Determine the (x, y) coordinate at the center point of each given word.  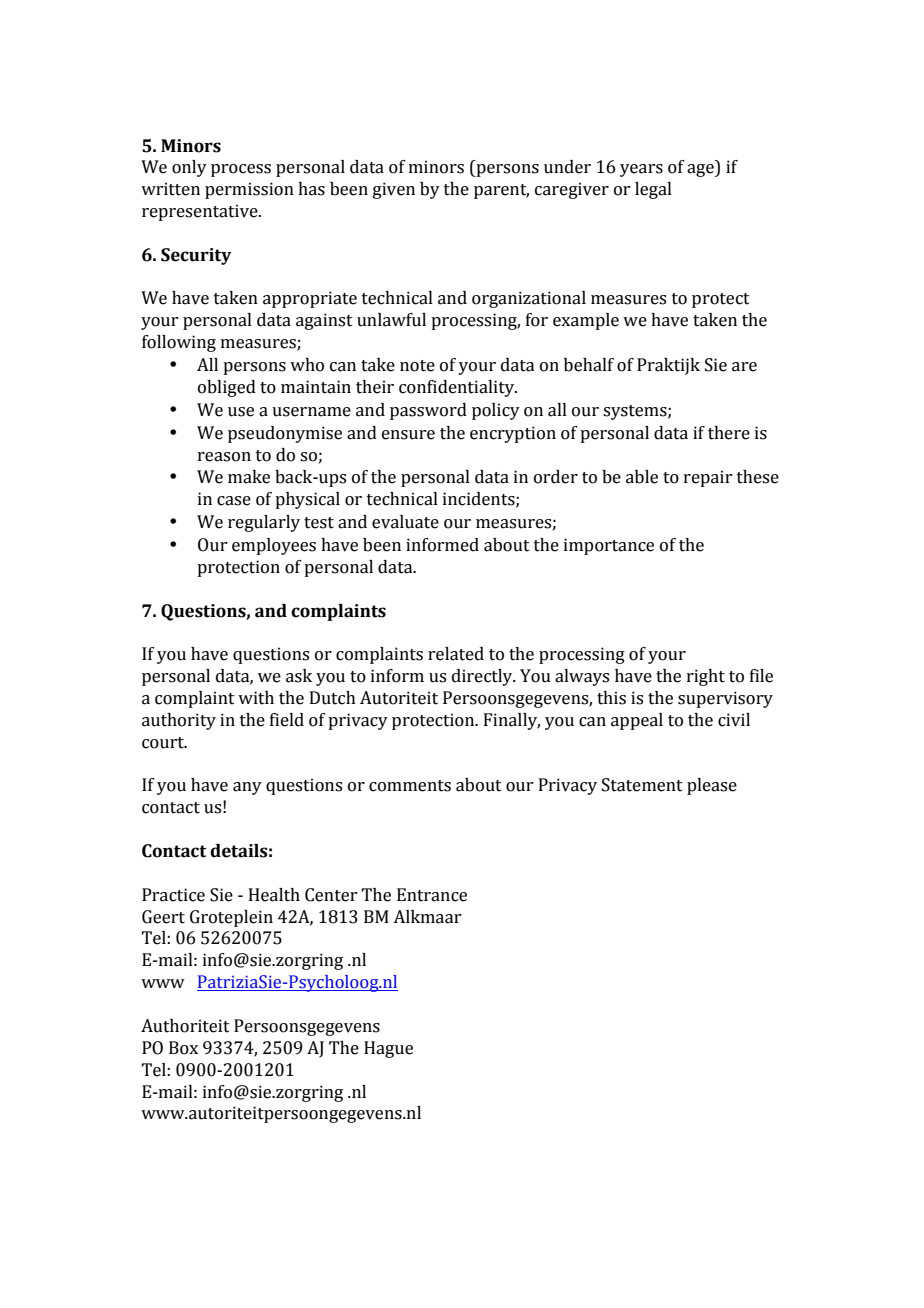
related (456, 654)
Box (183, 1048)
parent (501, 191)
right (706, 677)
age (701, 170)
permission (249, 190)
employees (274, 546)
